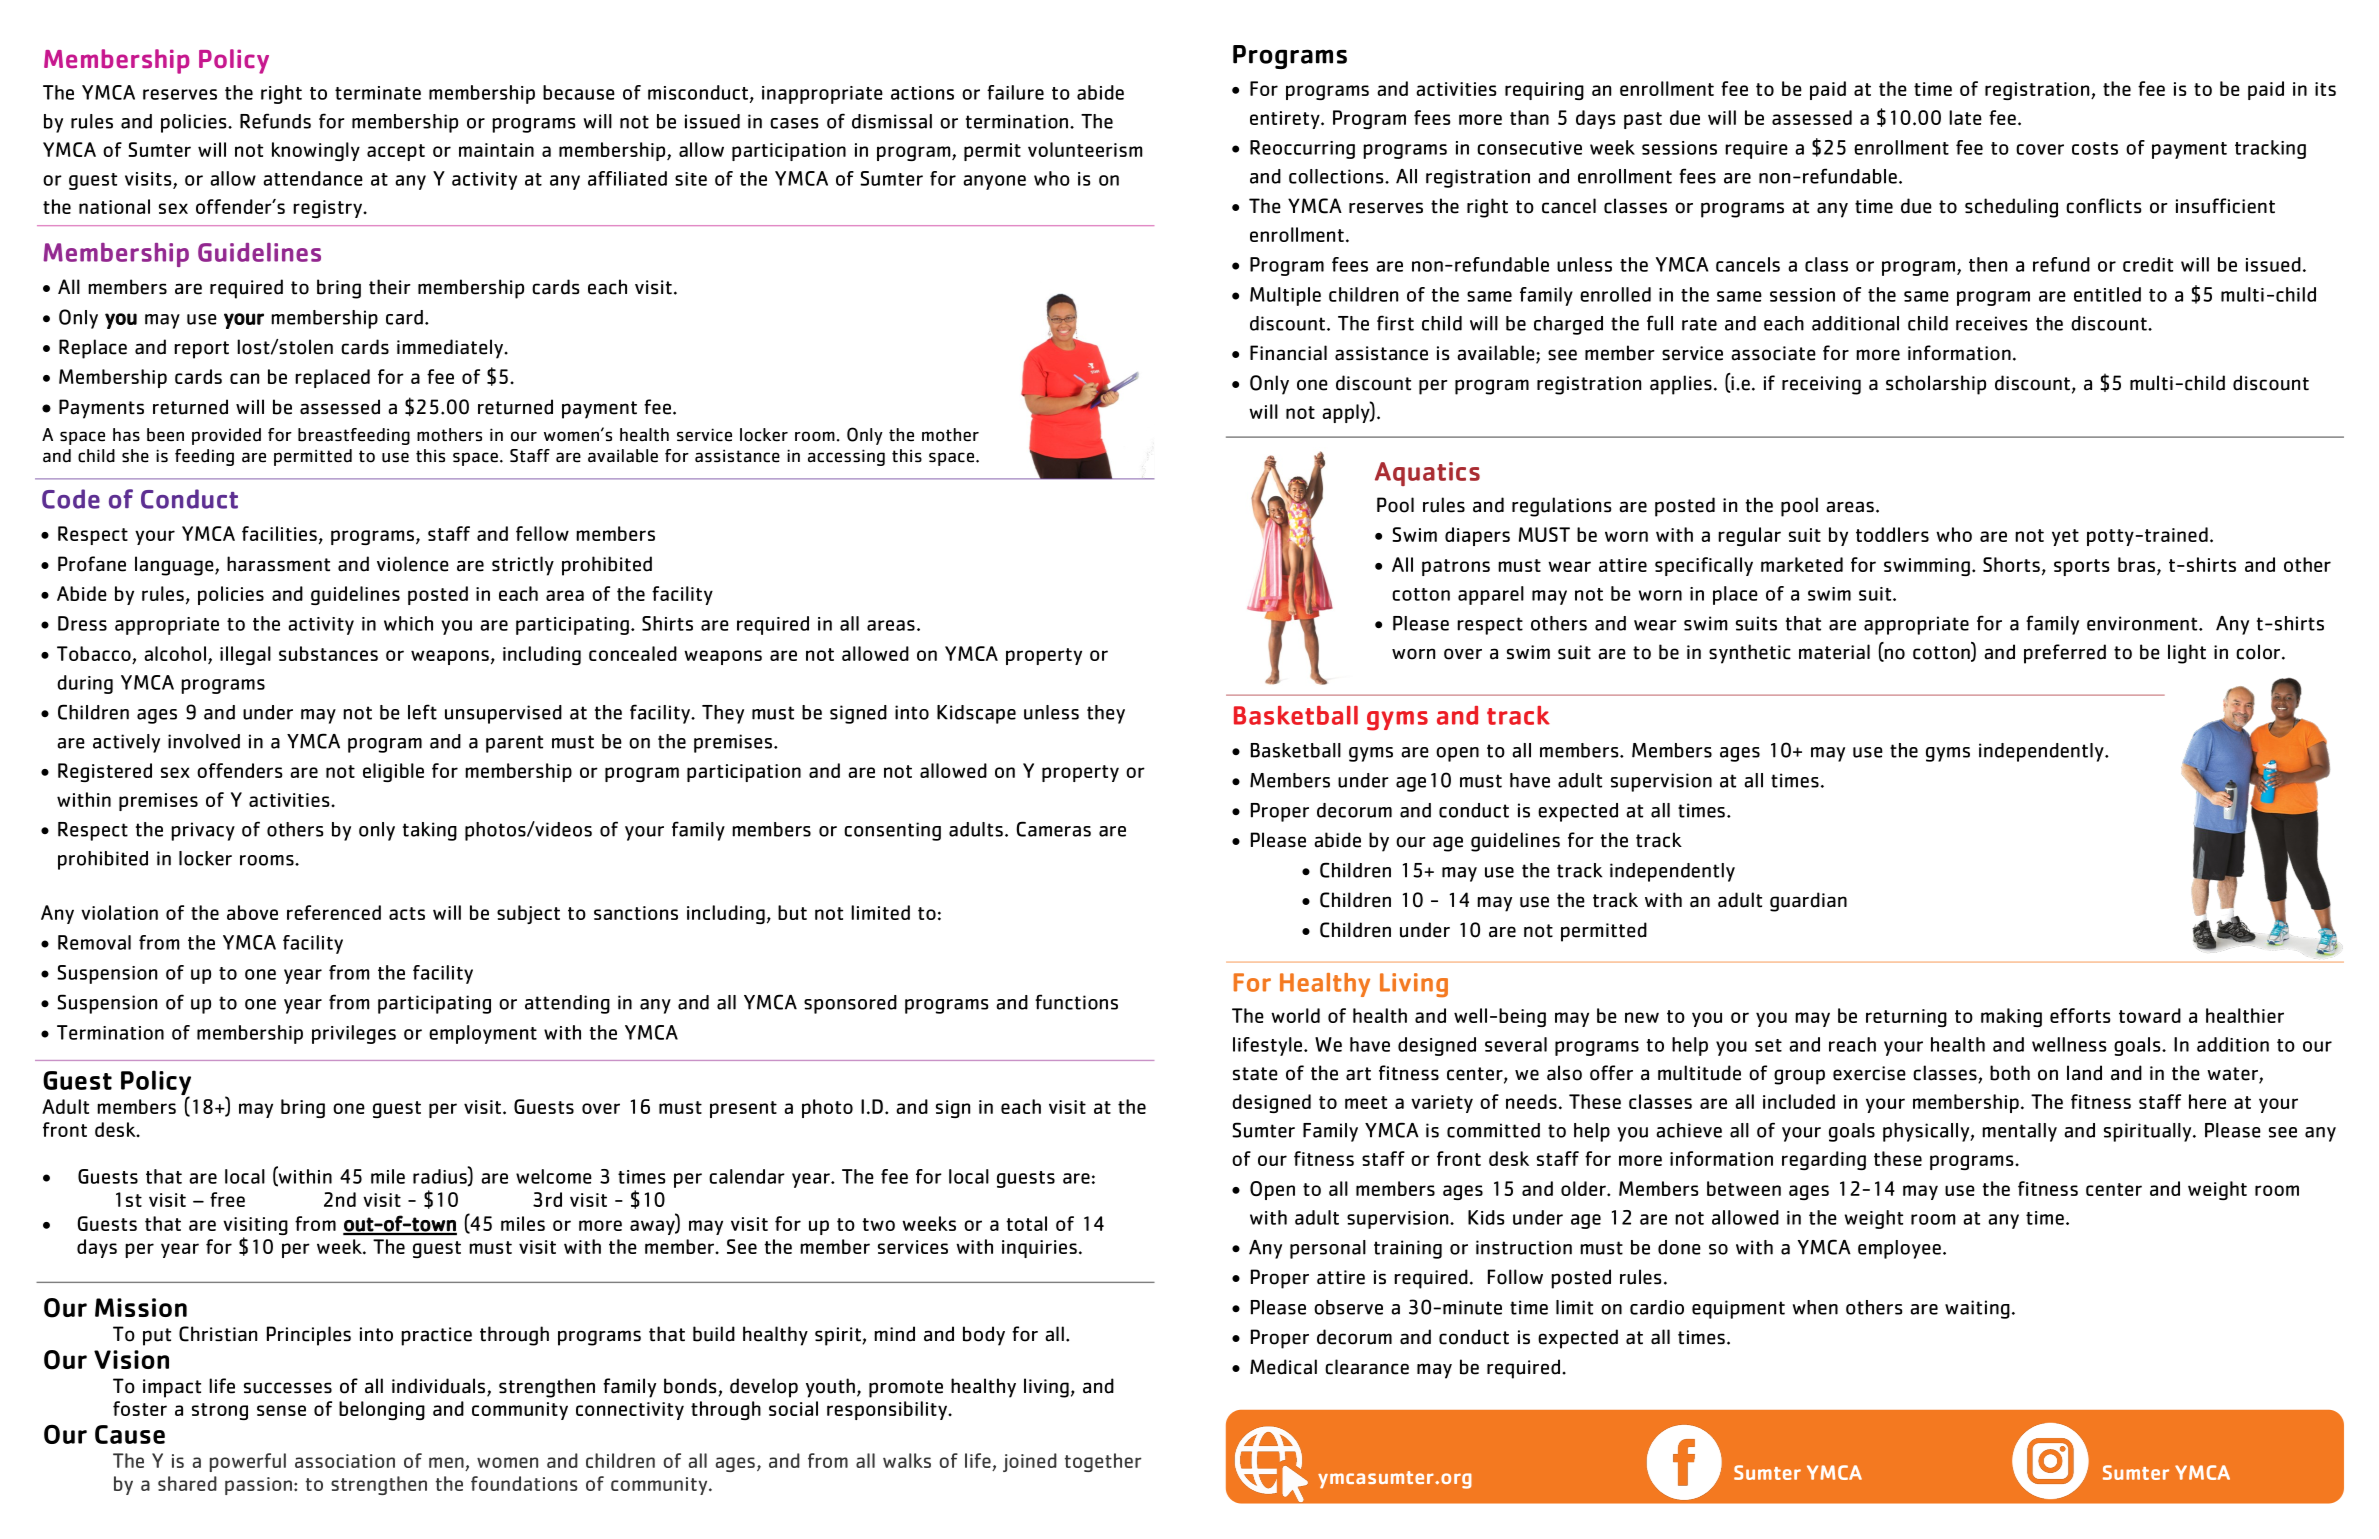 This document has width=2379, height=1539. I want to click on privileges, so click(354, 1034).
